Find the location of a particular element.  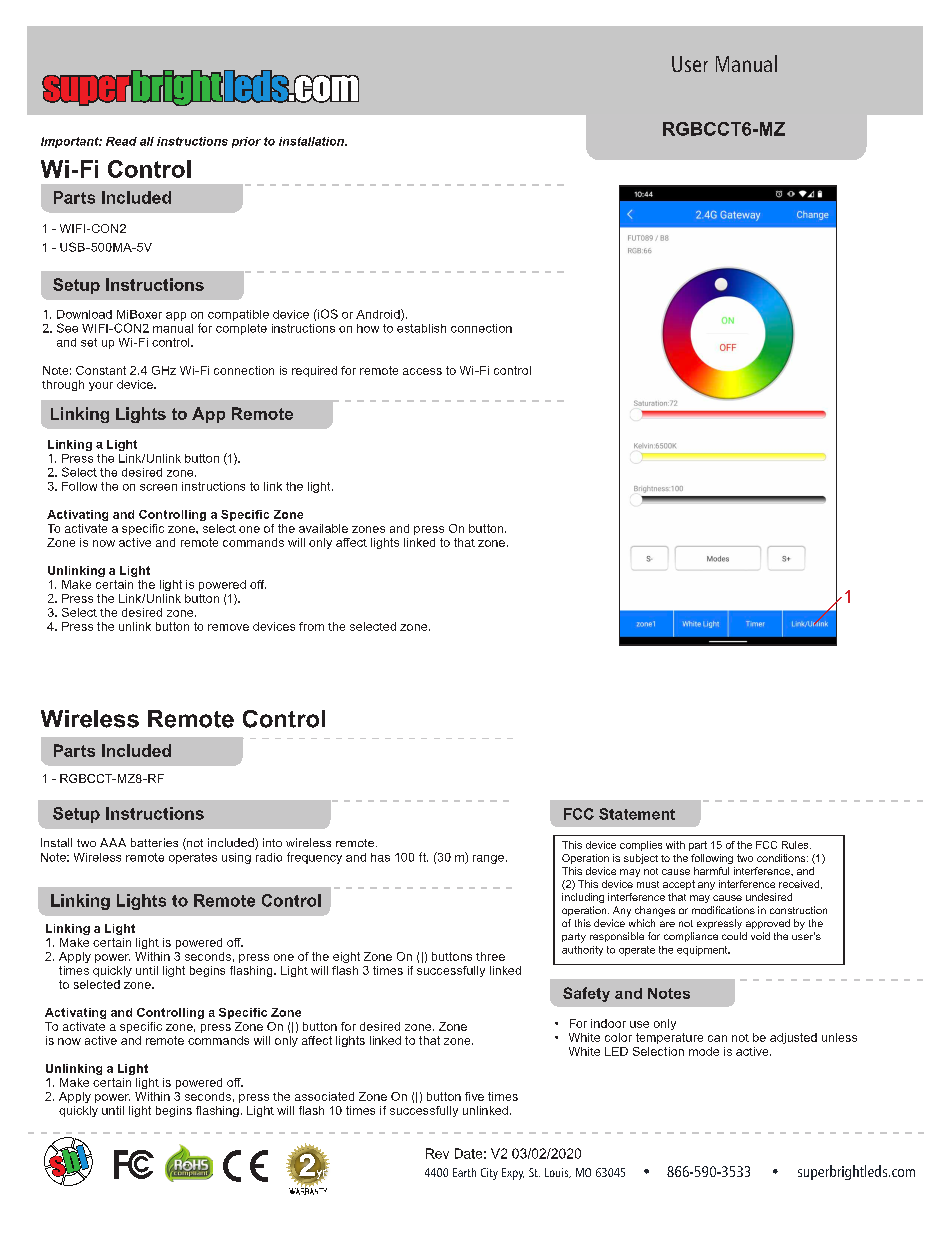

establish is located at coordinates (421, 328).
